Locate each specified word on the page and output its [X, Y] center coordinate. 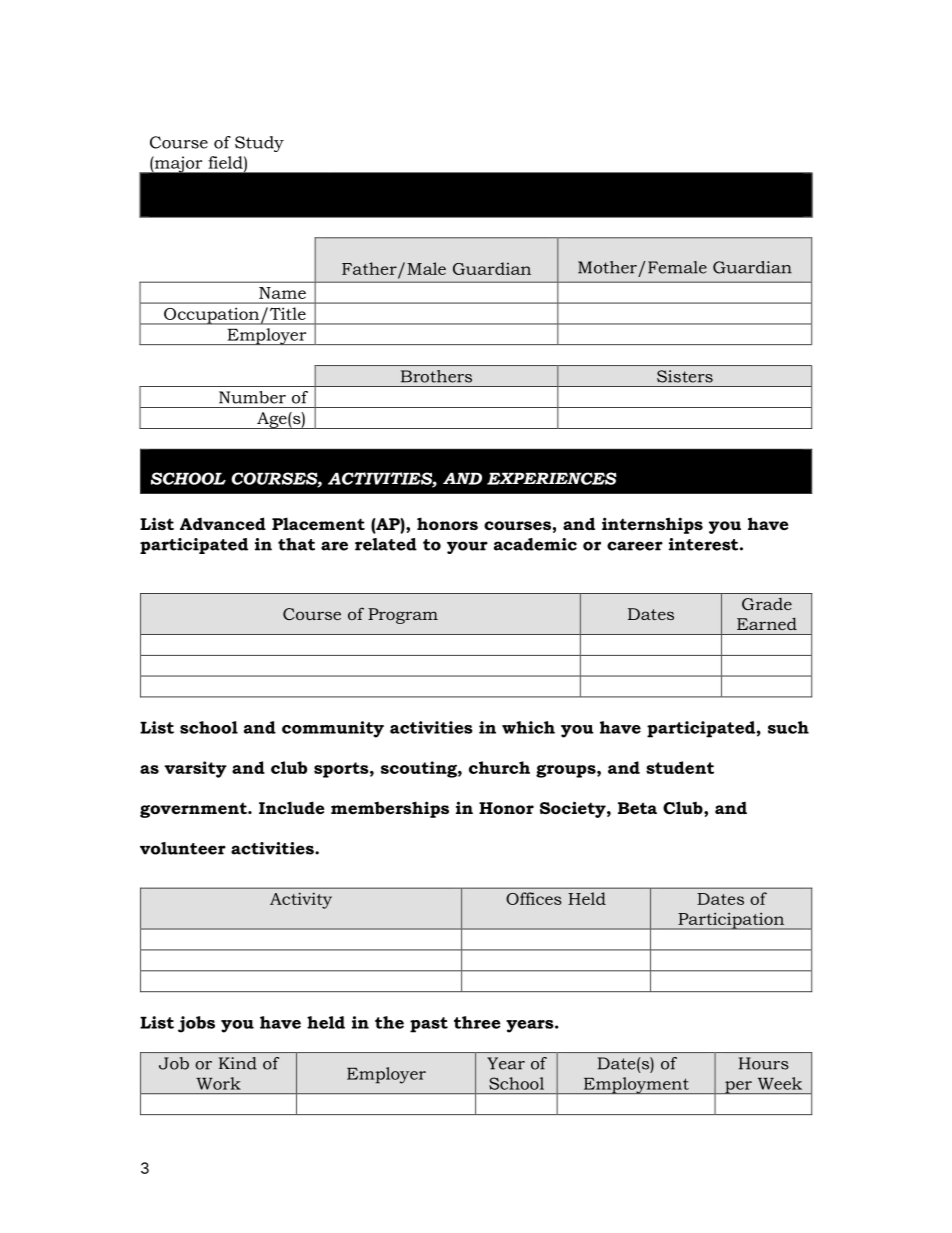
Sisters [685, 376]
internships [652, 525]
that [296, 544]
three [477, 1022]
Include [291, 807]
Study [259, 144]
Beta [637, 808]
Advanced [223, 523]
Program [403, 616]
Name [282, 293]
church [499, 767]
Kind [238, 1063]
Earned [767, 623]
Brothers [436, 376]
